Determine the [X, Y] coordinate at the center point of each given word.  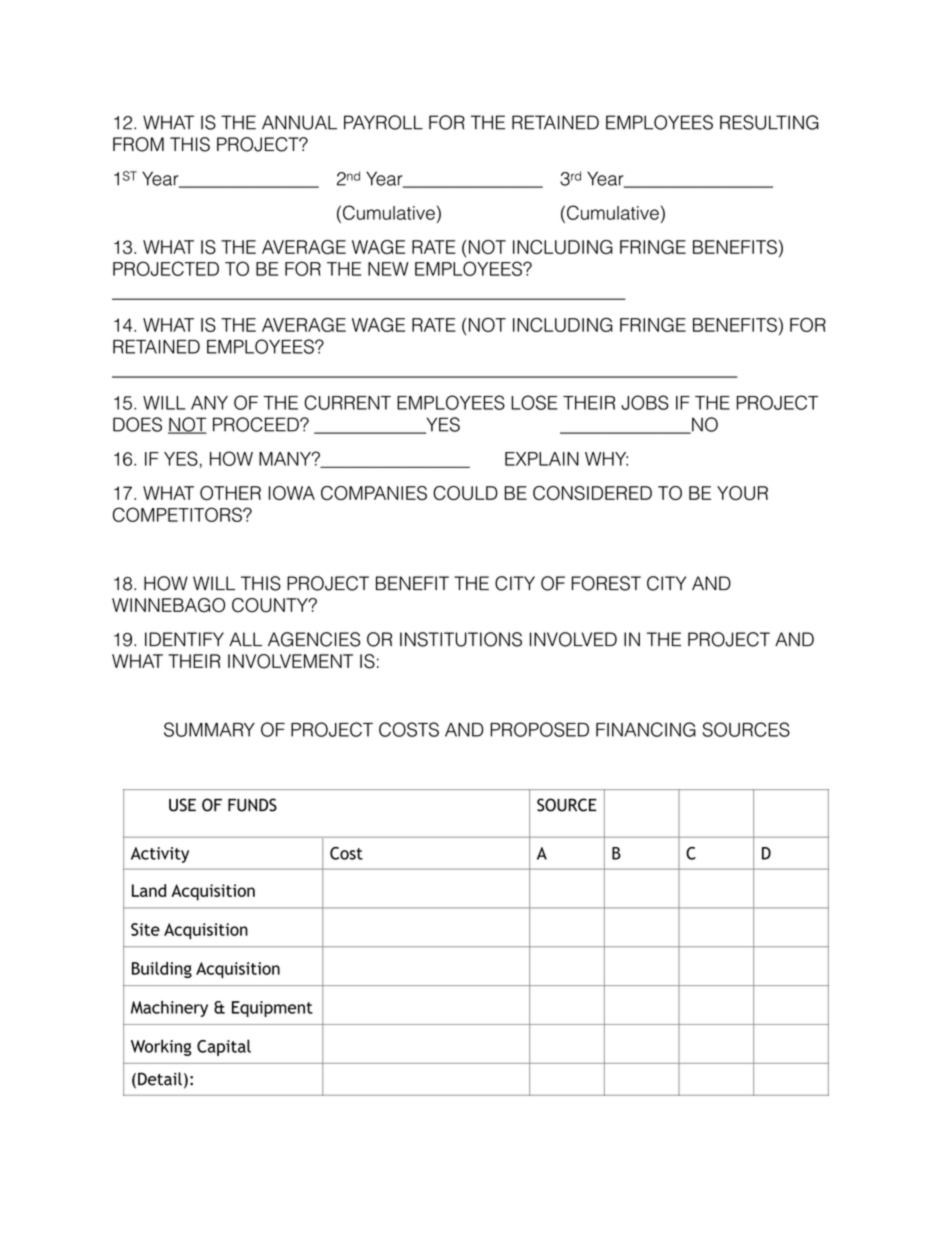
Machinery [169, 1009]
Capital [224, 1047]
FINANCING [646, 729]
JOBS [645, 402]
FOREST [606, 583]
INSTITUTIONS [461, 639]
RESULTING [769, 122]
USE [182, 805]
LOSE [534, 402]
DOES [137, 424]
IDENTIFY [184, 639]
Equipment [272, 1009]
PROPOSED [539, 729]
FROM [138, 144]
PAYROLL [383, 122]
